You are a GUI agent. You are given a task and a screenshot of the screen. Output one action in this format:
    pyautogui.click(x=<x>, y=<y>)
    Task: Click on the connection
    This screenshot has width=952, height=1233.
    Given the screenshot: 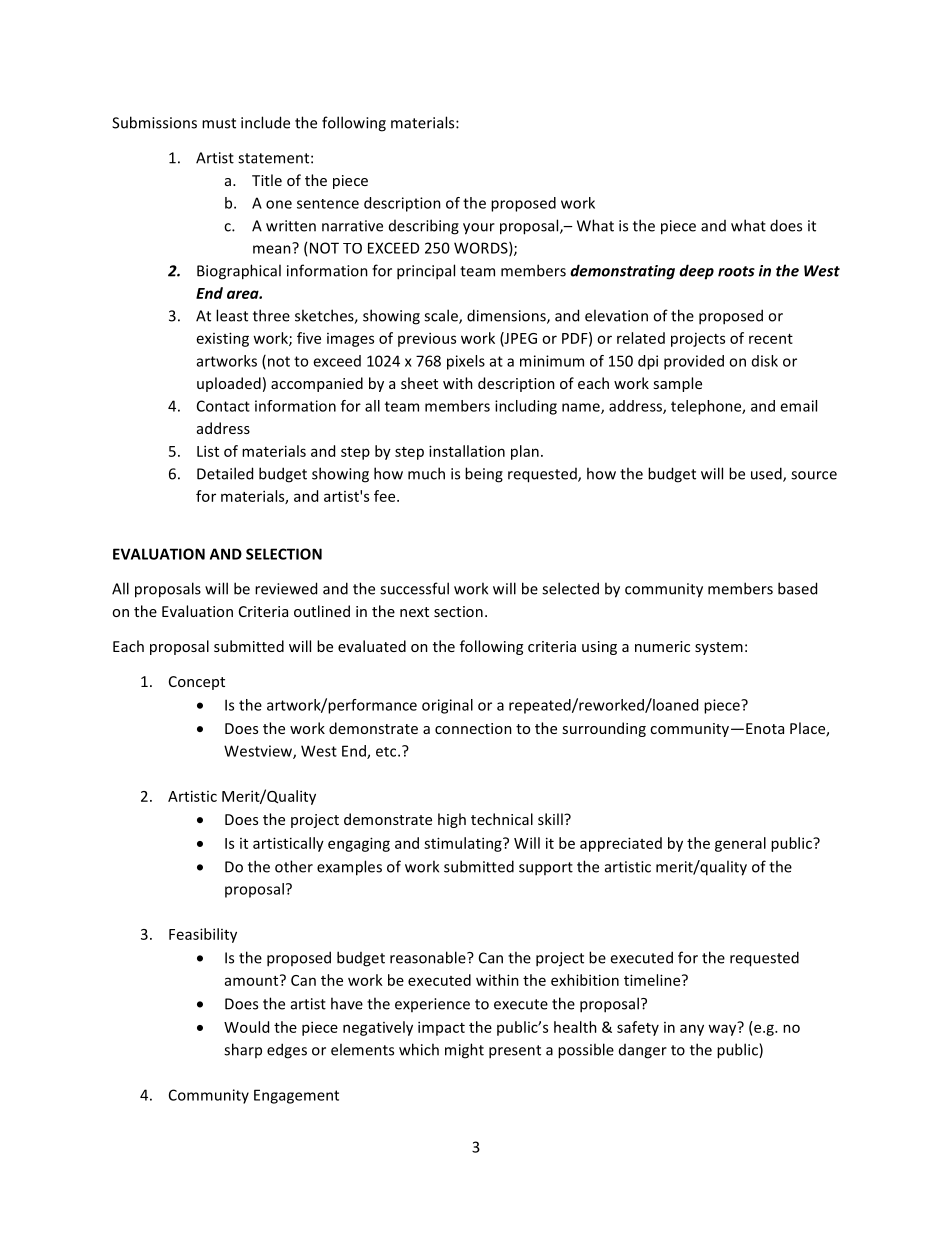 What is the action you would take?
    pyautogui.click(x=473, y=728)
